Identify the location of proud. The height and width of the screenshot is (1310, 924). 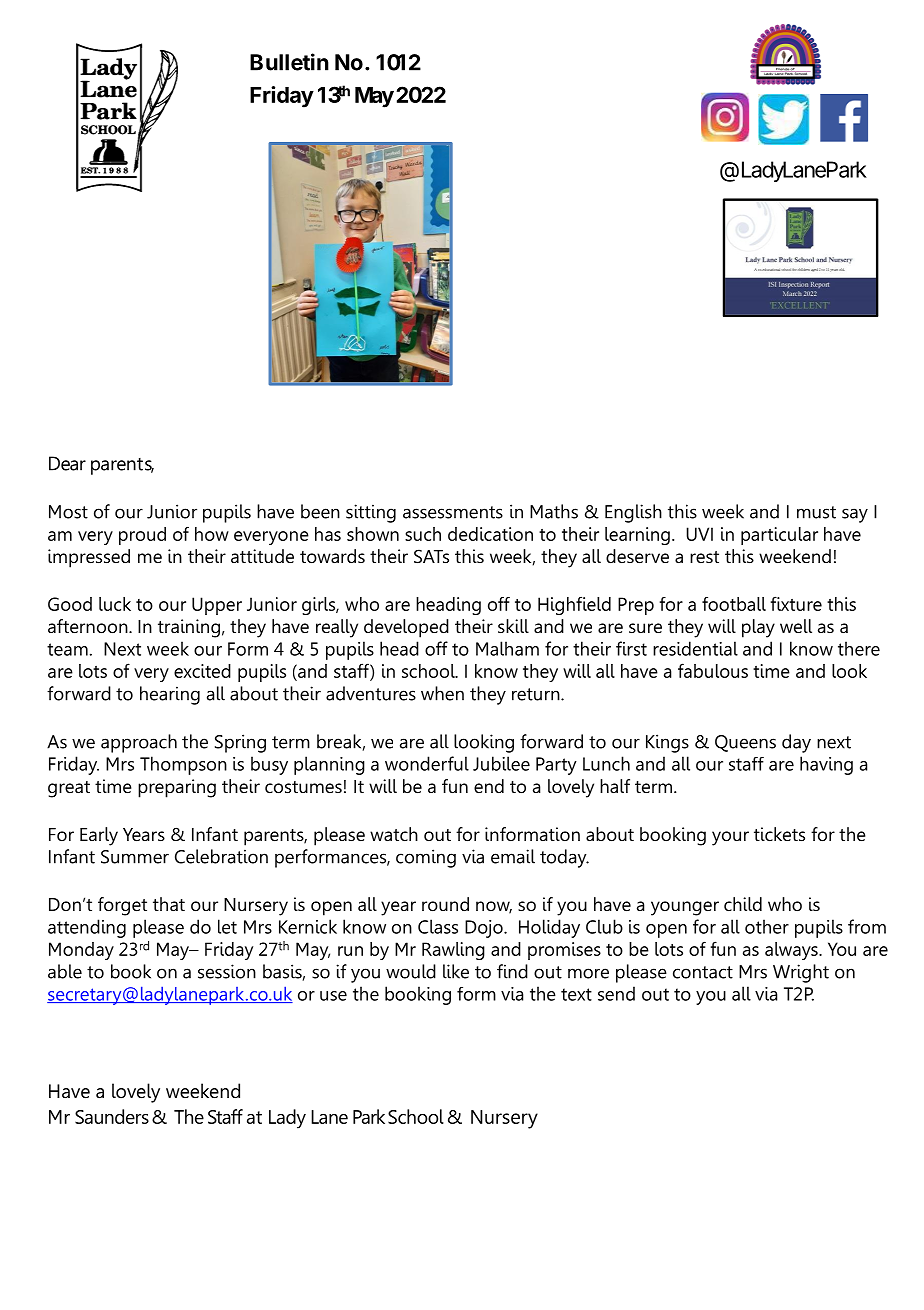
(142, 536).
